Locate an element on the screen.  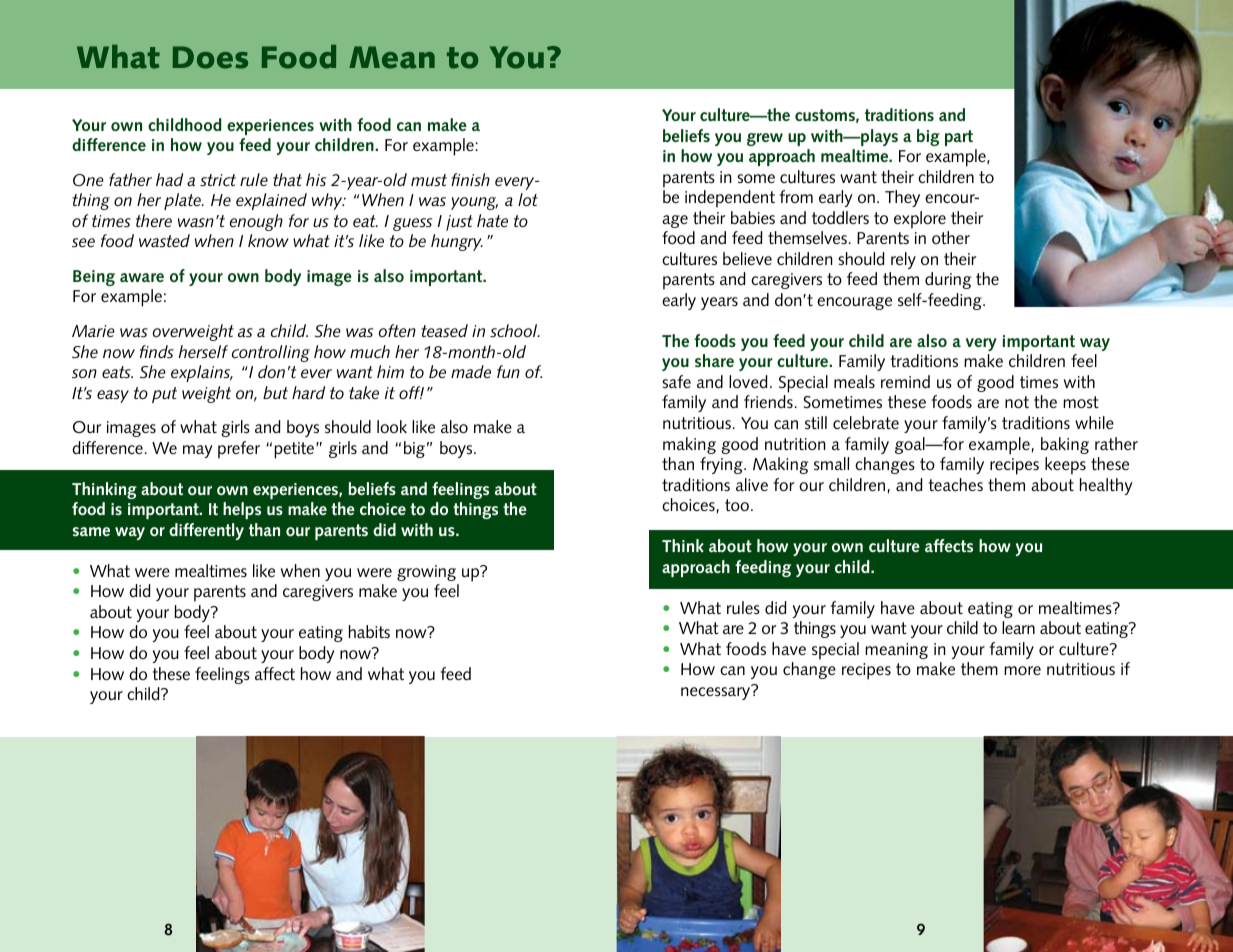
frying is located at coordinates (722, 465).
